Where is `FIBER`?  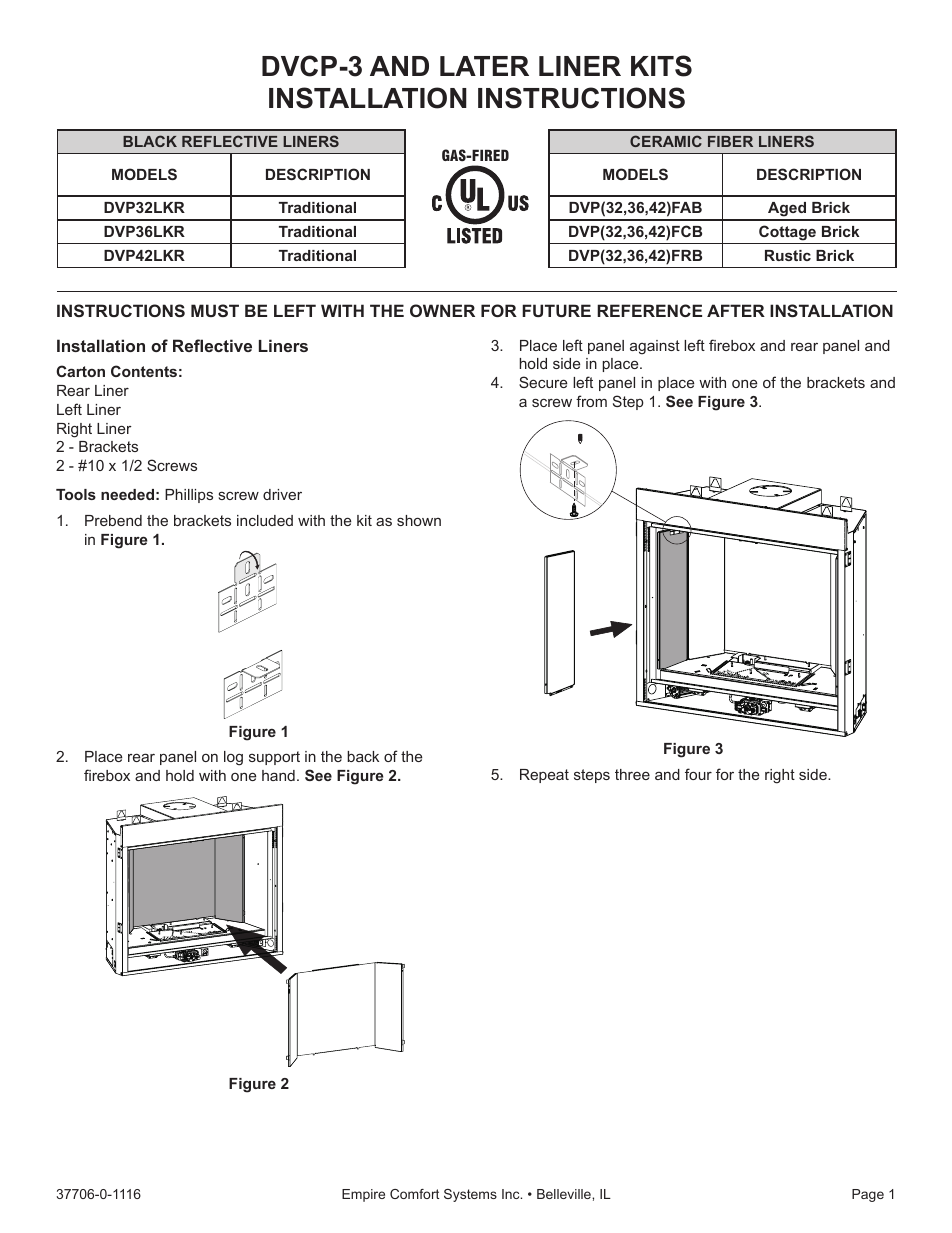
FIBER is located at coordinates (730, 141).
